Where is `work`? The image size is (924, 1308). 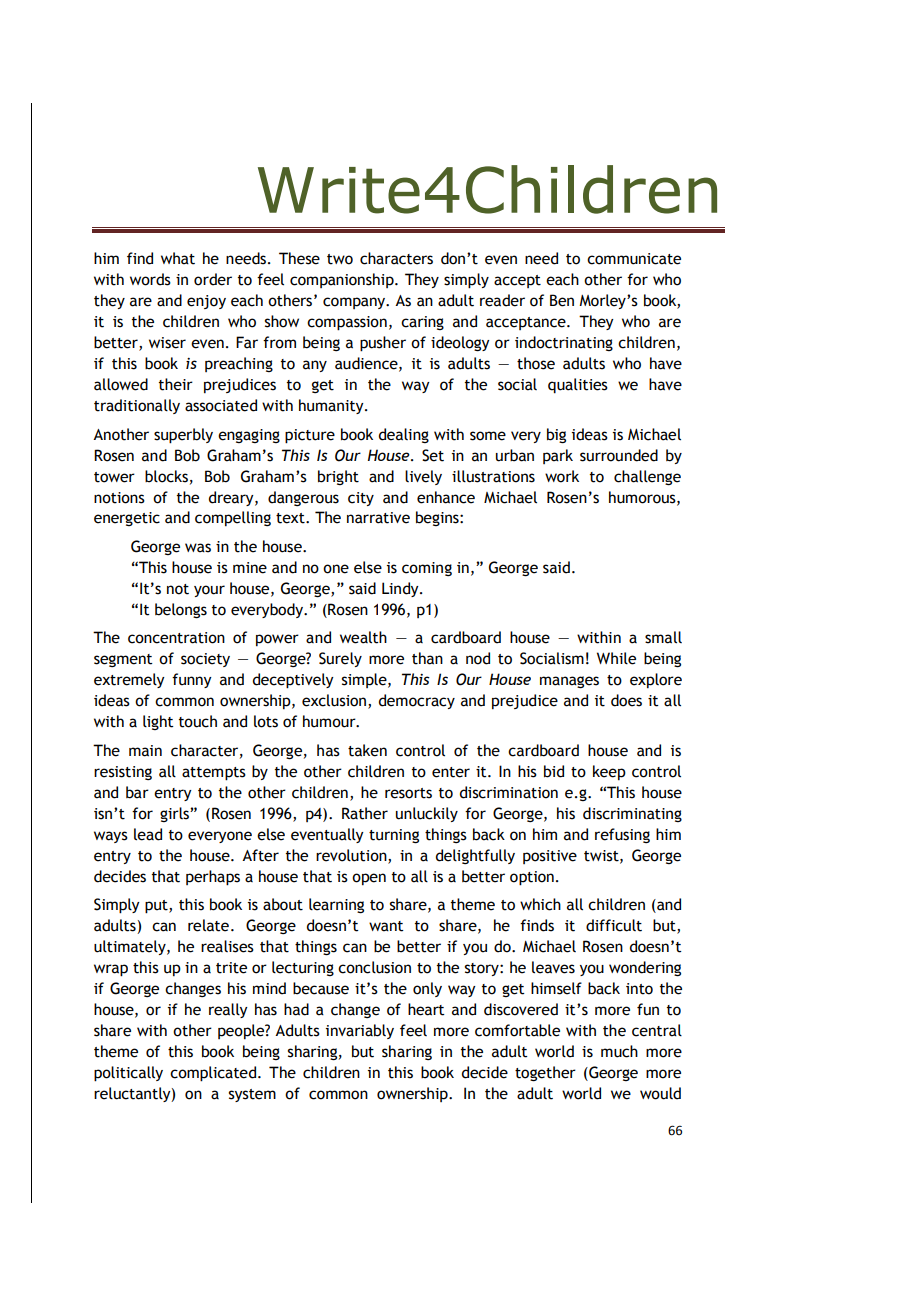
work is located at coordinates (562, 476).
